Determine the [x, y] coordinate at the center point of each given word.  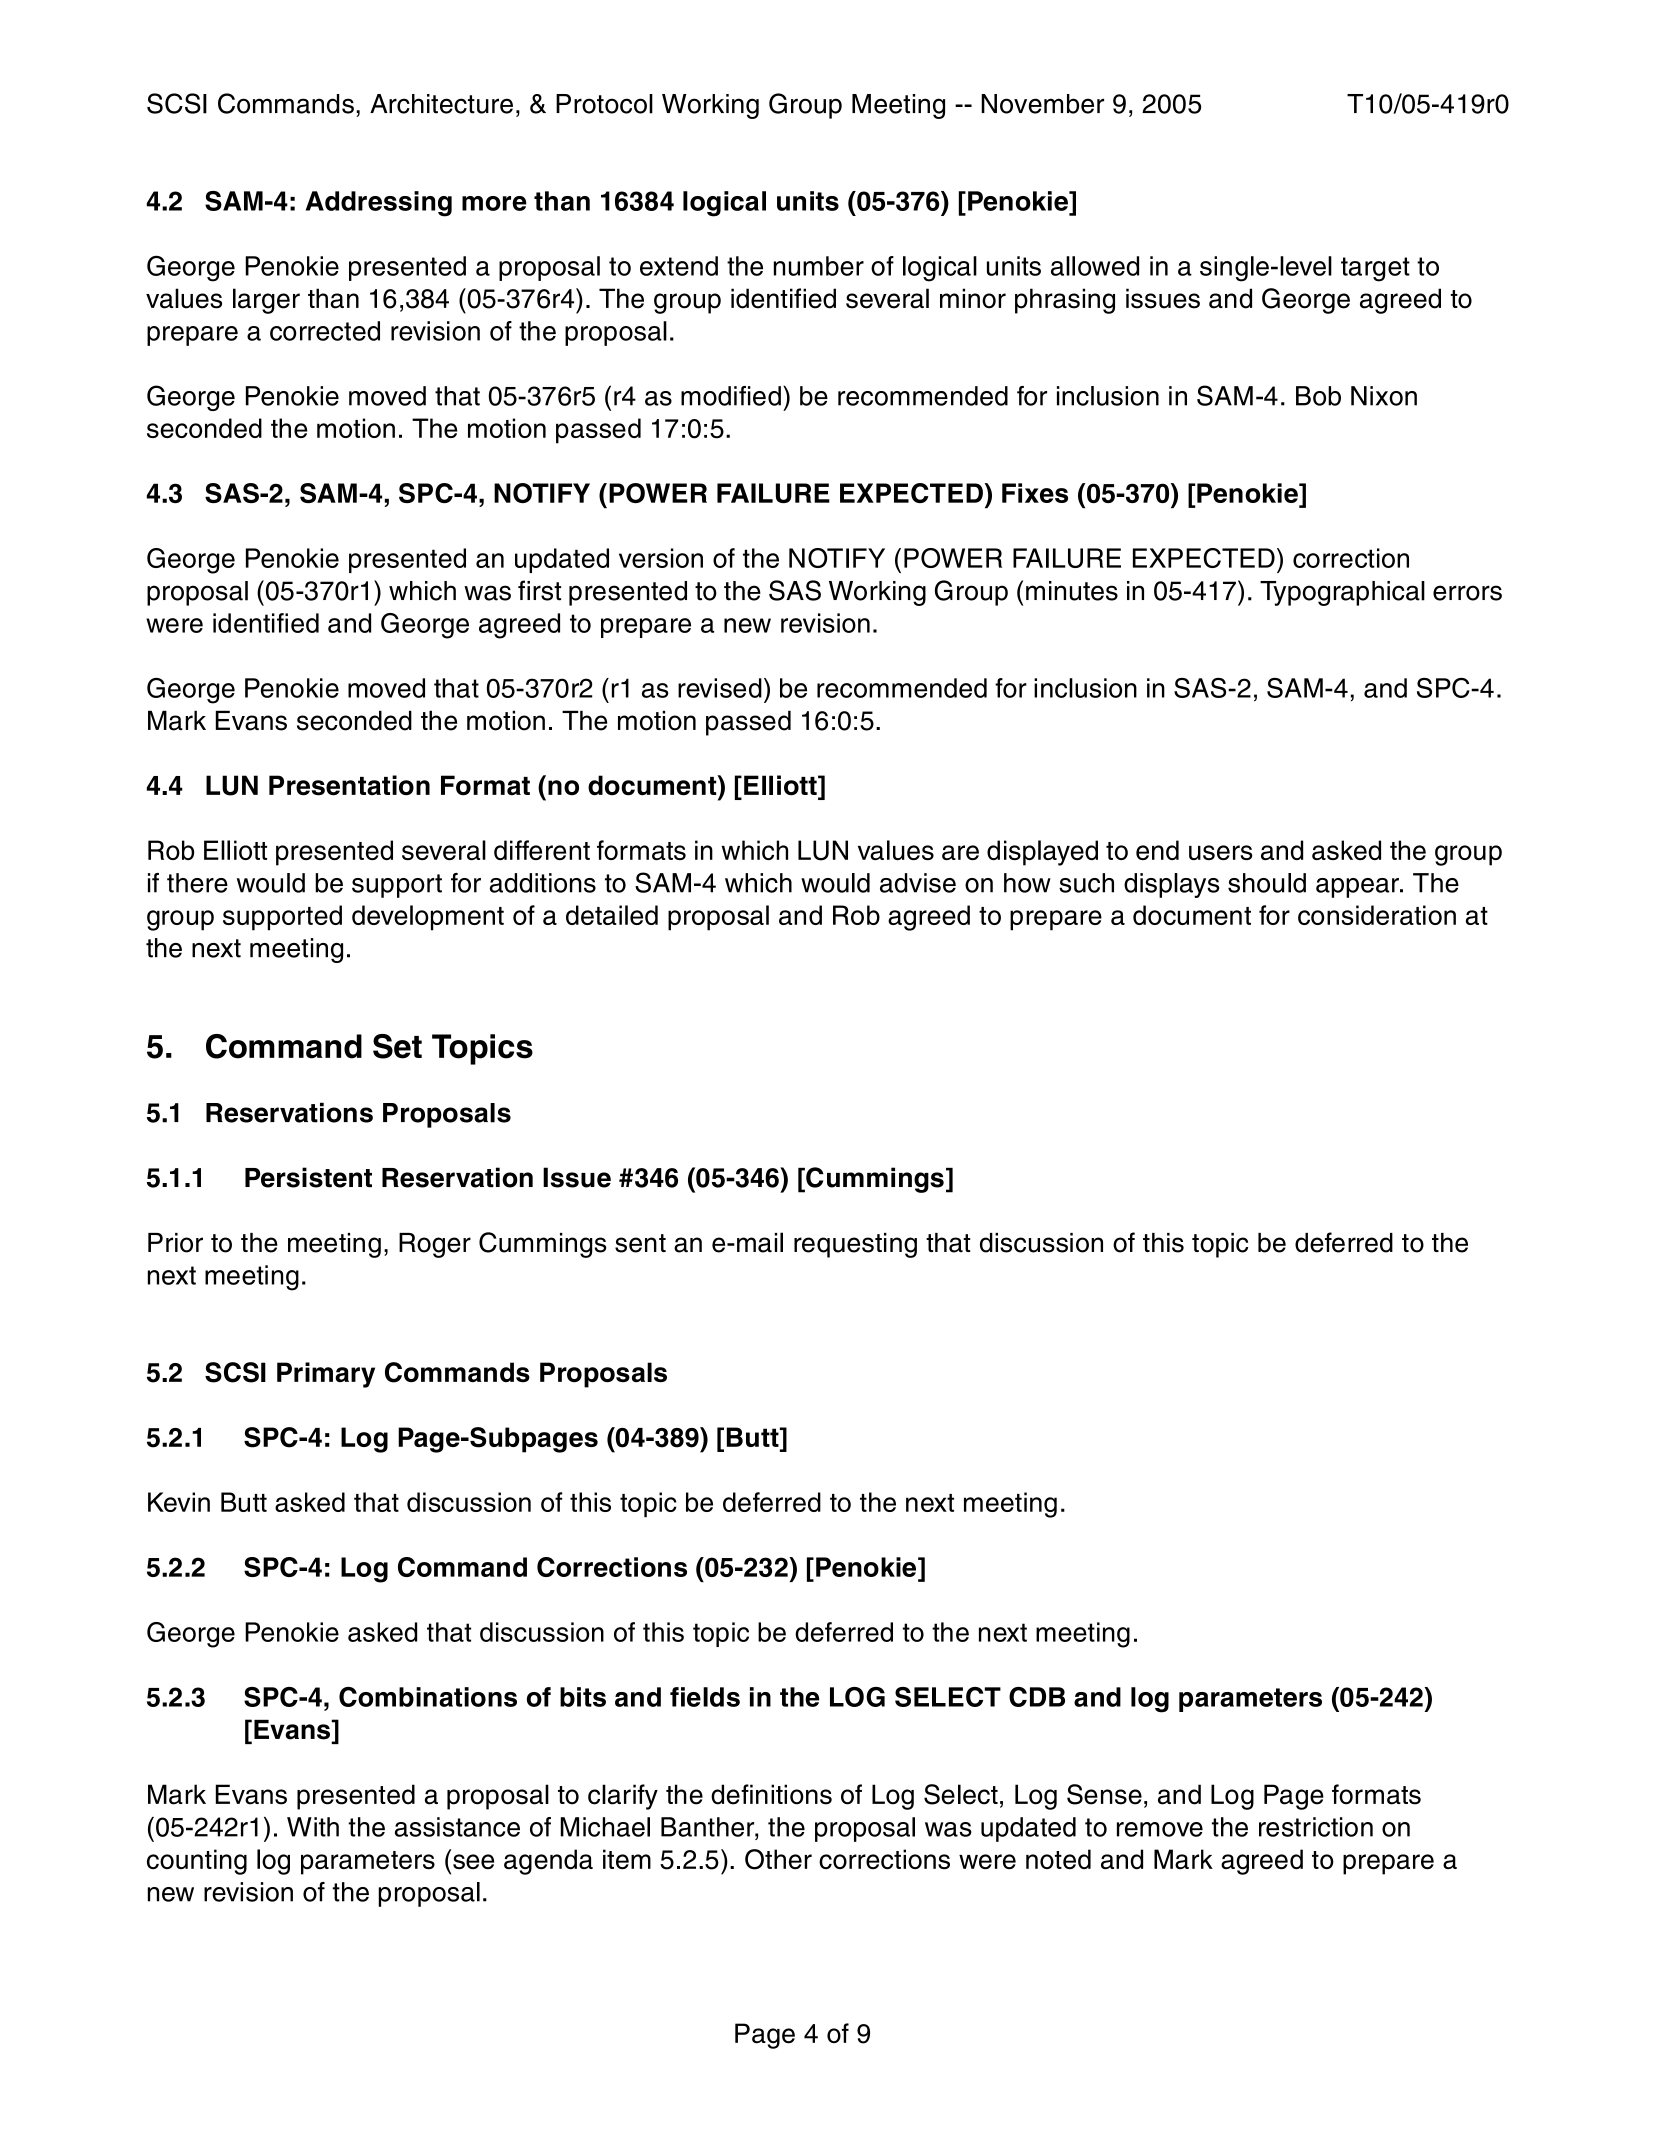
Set [397, 1046]
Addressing [379, 204]
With [313, 1827]
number [819, 266]
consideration [1377, 915]
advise [918, 883]
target [1375, 269]
